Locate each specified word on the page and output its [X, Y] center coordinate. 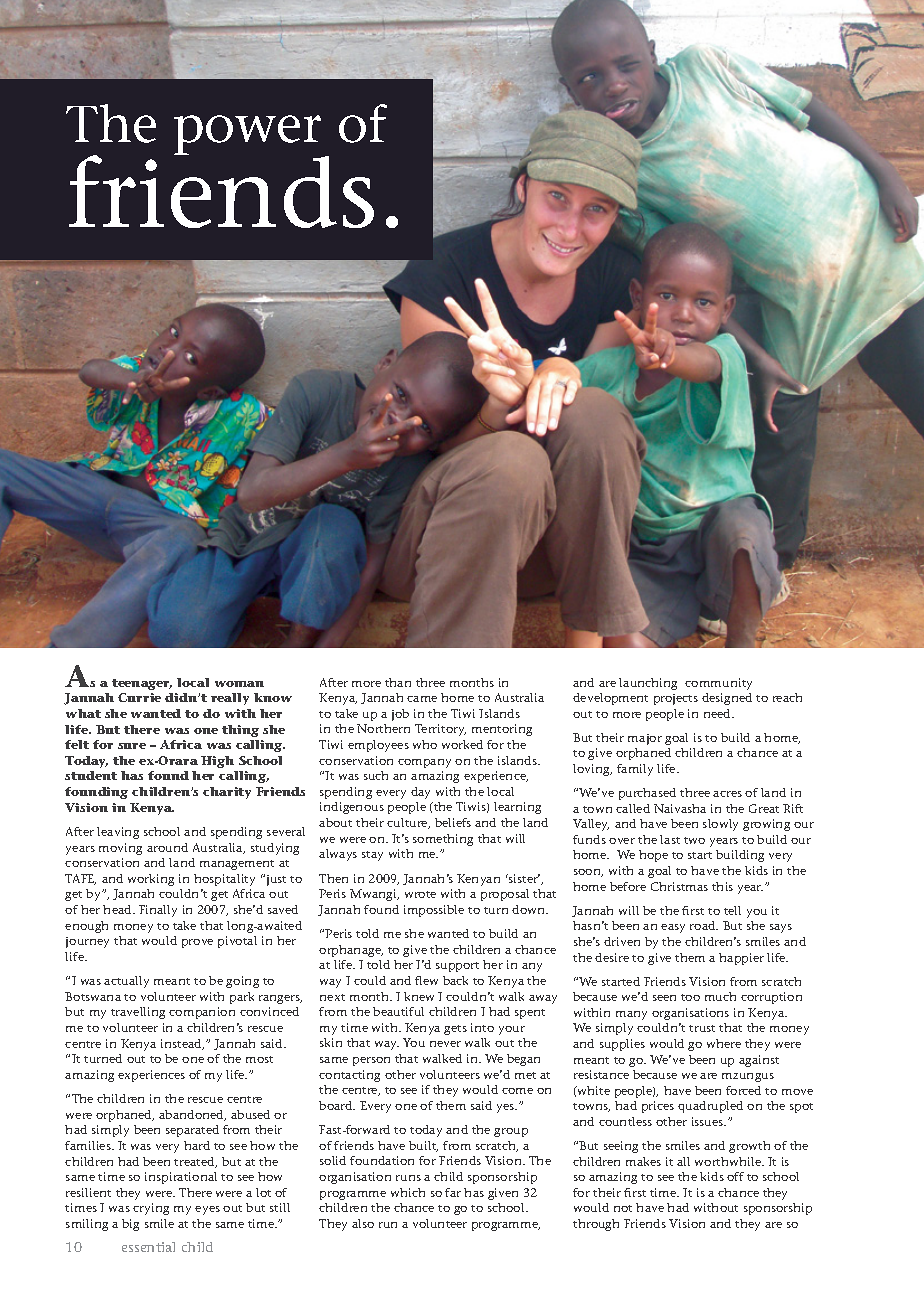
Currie [139, 697]
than [398, 682]
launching [648, 684]
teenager [142, 684]
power [249, 136]
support [457, 967]
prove [197, 943]
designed [727, 699]
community [718, 684]
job [400, 715]
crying [151, 1209]
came [422, 699]
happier [741, 959]
